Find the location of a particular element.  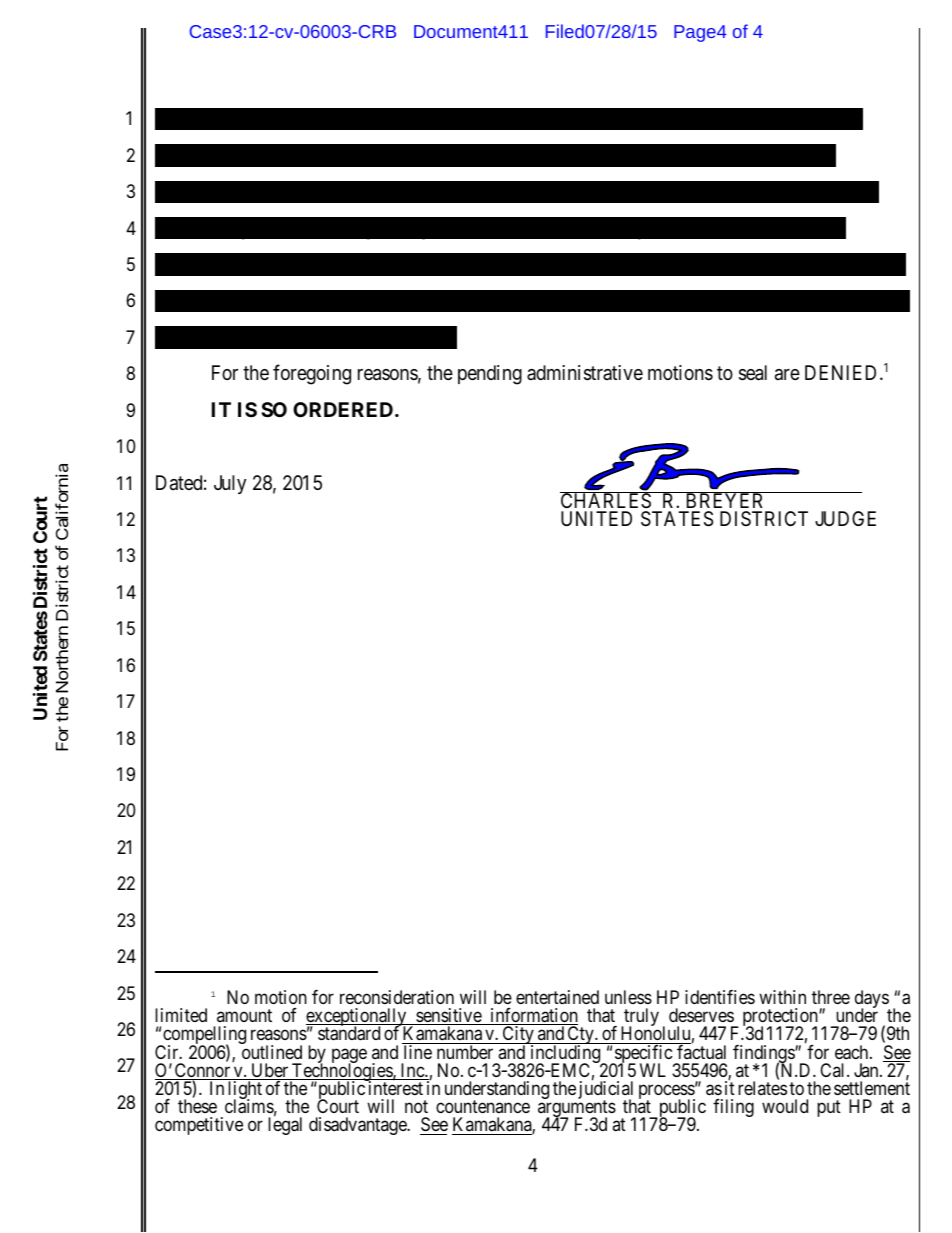

relates is located at coordinates (762, 1088).
